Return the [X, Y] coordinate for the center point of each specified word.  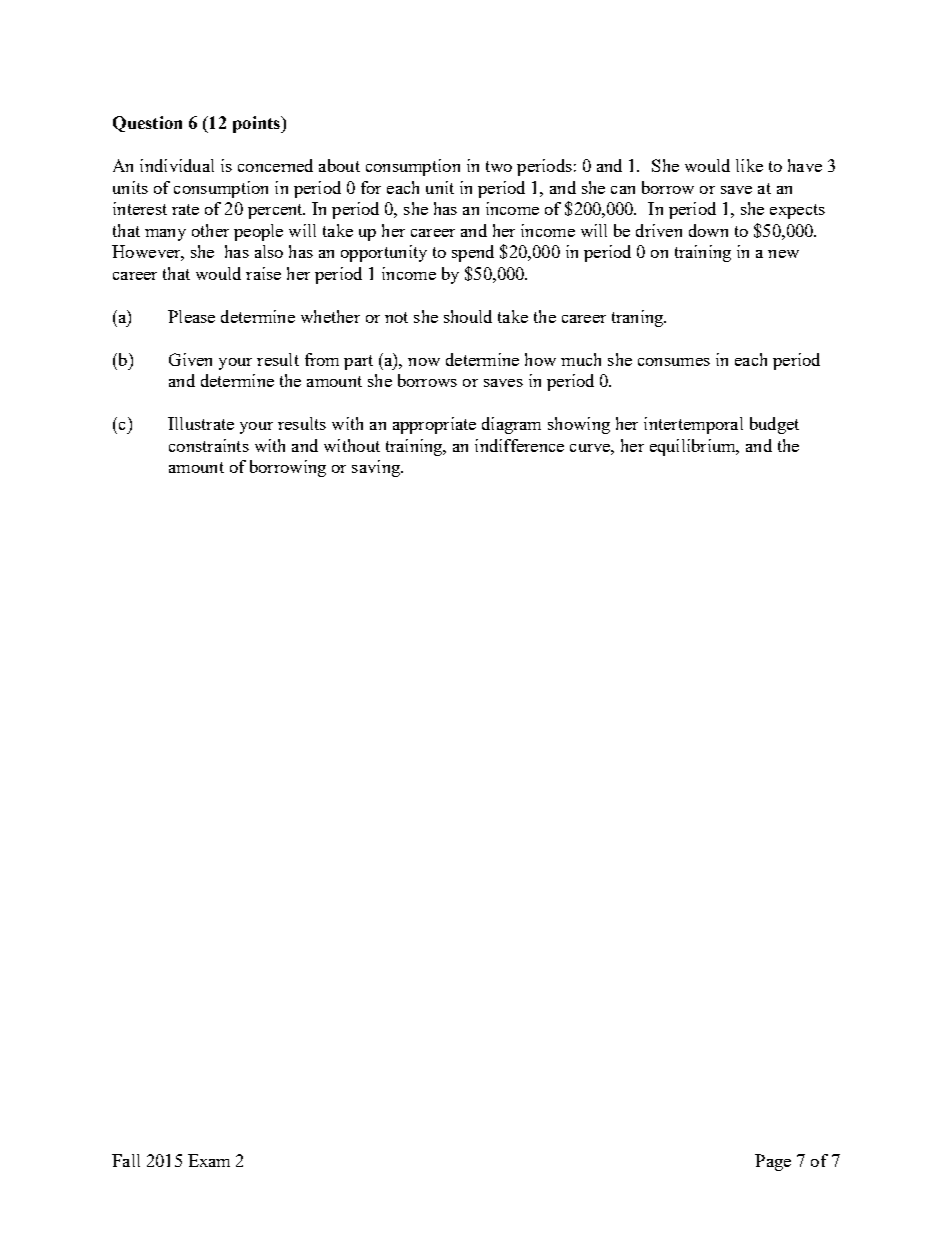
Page [773, 1162]
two [499, 166]
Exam [209, 1160]
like [749, 165]
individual [177, 165]
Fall [126, 1160]
